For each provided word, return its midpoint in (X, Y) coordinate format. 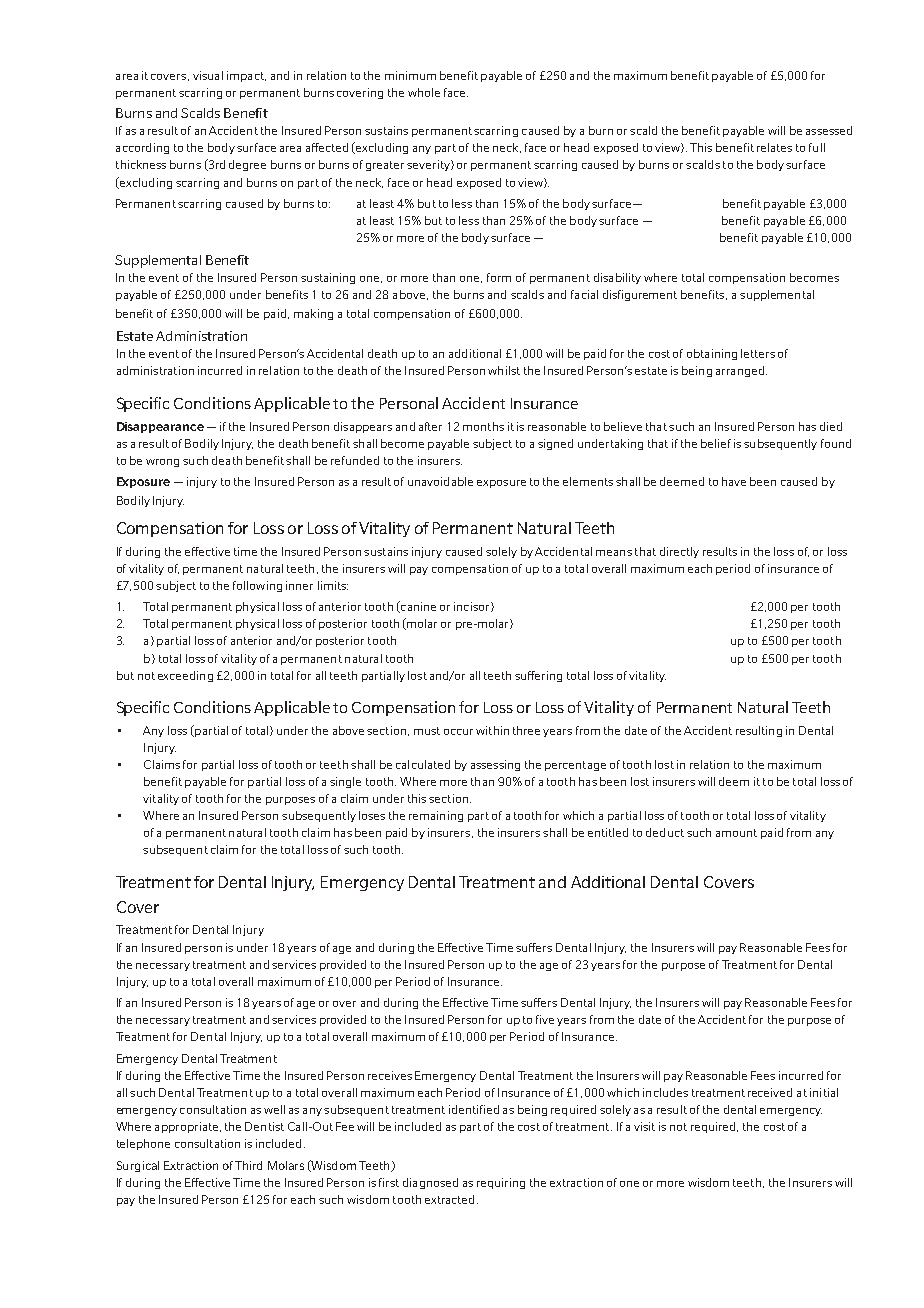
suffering (538, 676)
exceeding (185, 676)
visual (208, 75)
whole (424, 92)
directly (679, 552)
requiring (501, 1183)
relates (774, 147)
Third (248, 1165)
